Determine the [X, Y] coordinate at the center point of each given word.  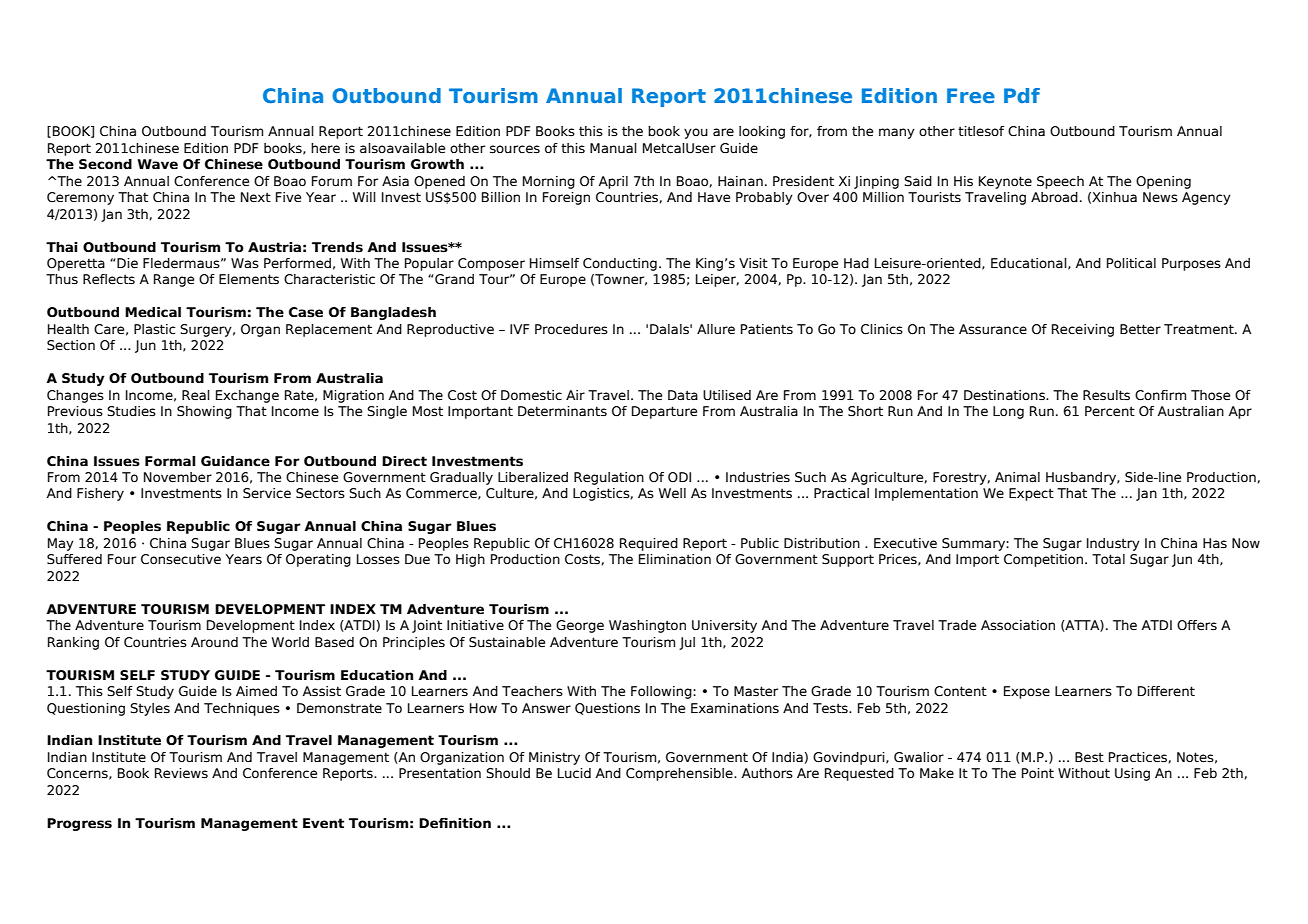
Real [196, 395]
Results [1106, 395]
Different [1166, 691]
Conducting [620, 264]
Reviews [181, 773]
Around [214, 642]
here [325, 148]
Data [683, 395]
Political [1131, 263]
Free [971, 95]
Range [174, 280]
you [696, 133]
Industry [1113, 544]
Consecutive [181, 559]
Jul [687, 643]
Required [649, 544]
